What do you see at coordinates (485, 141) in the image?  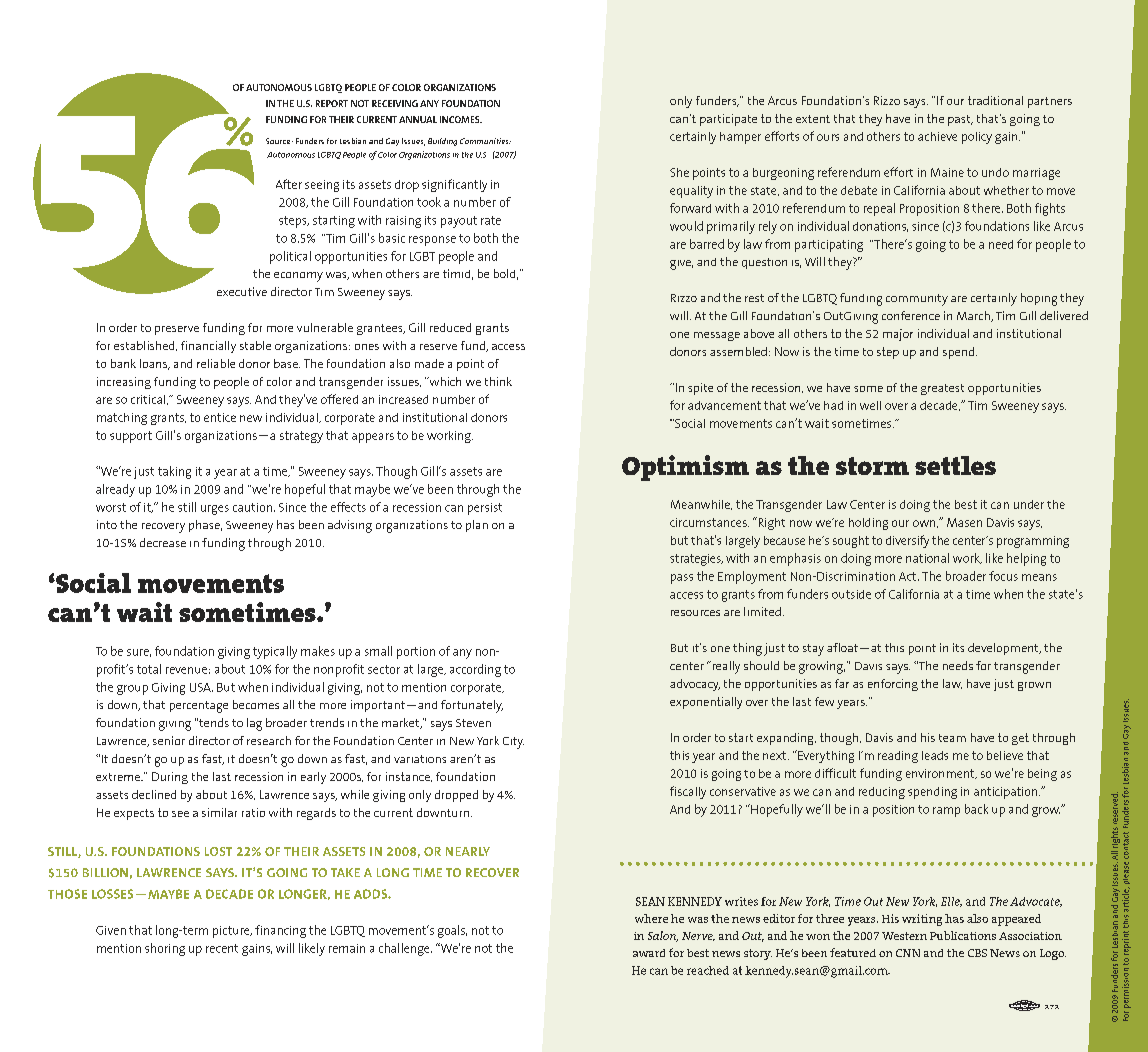 I see `Communities` at bounding box center [485, 141].
